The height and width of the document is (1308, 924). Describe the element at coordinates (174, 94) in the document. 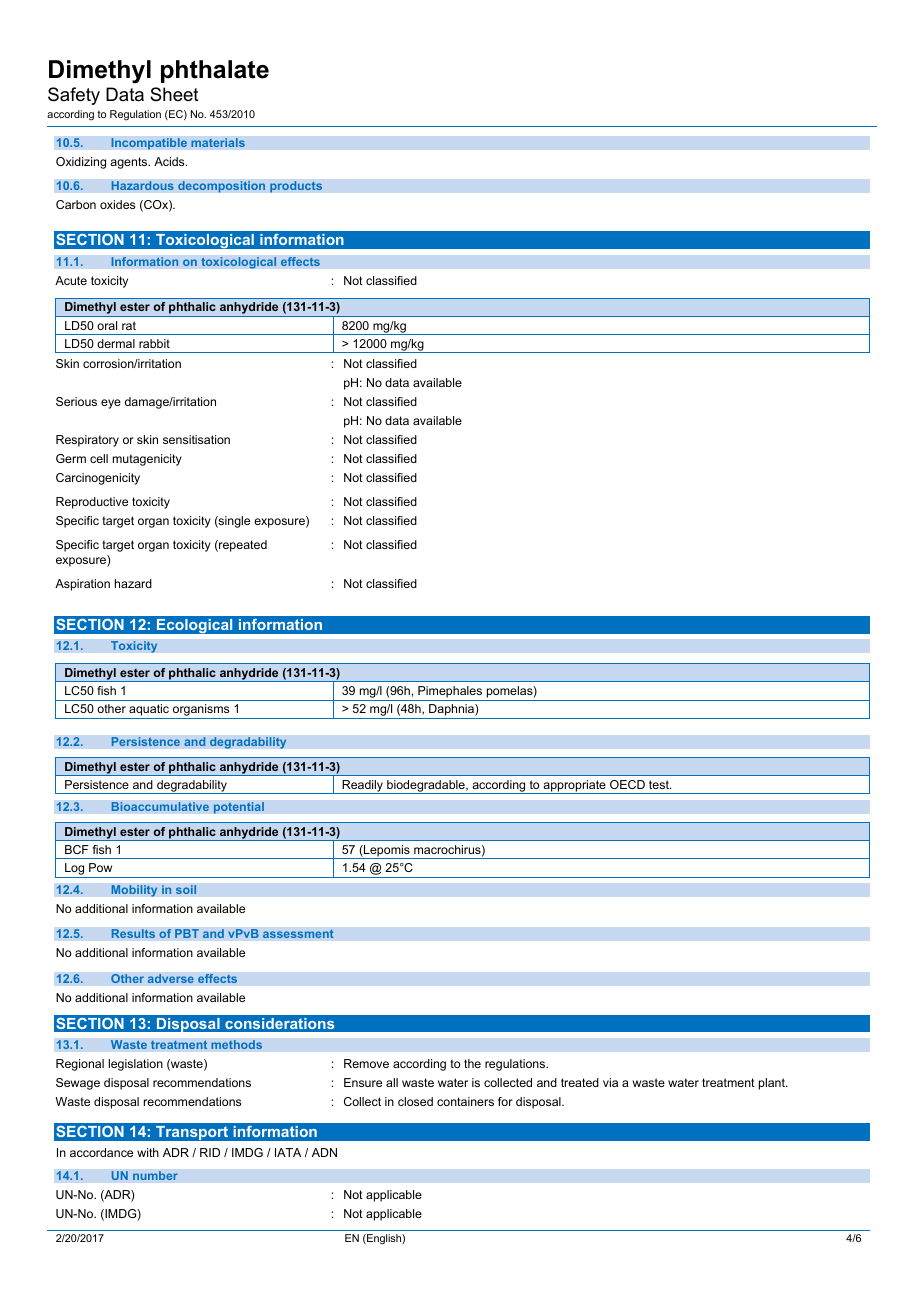

I see `Sheet` at that location.
